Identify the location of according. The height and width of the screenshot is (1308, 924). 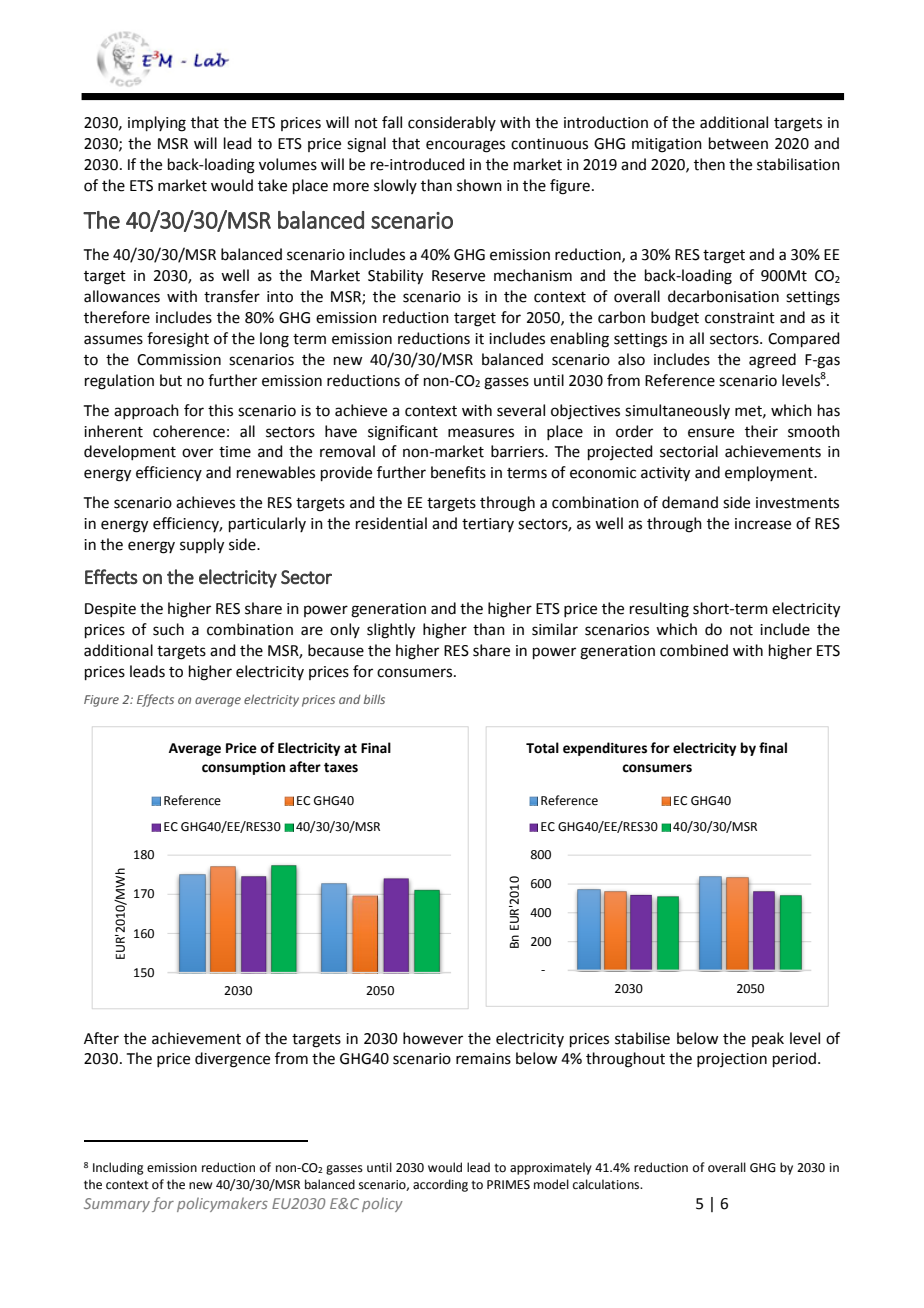
(440, 1185).
